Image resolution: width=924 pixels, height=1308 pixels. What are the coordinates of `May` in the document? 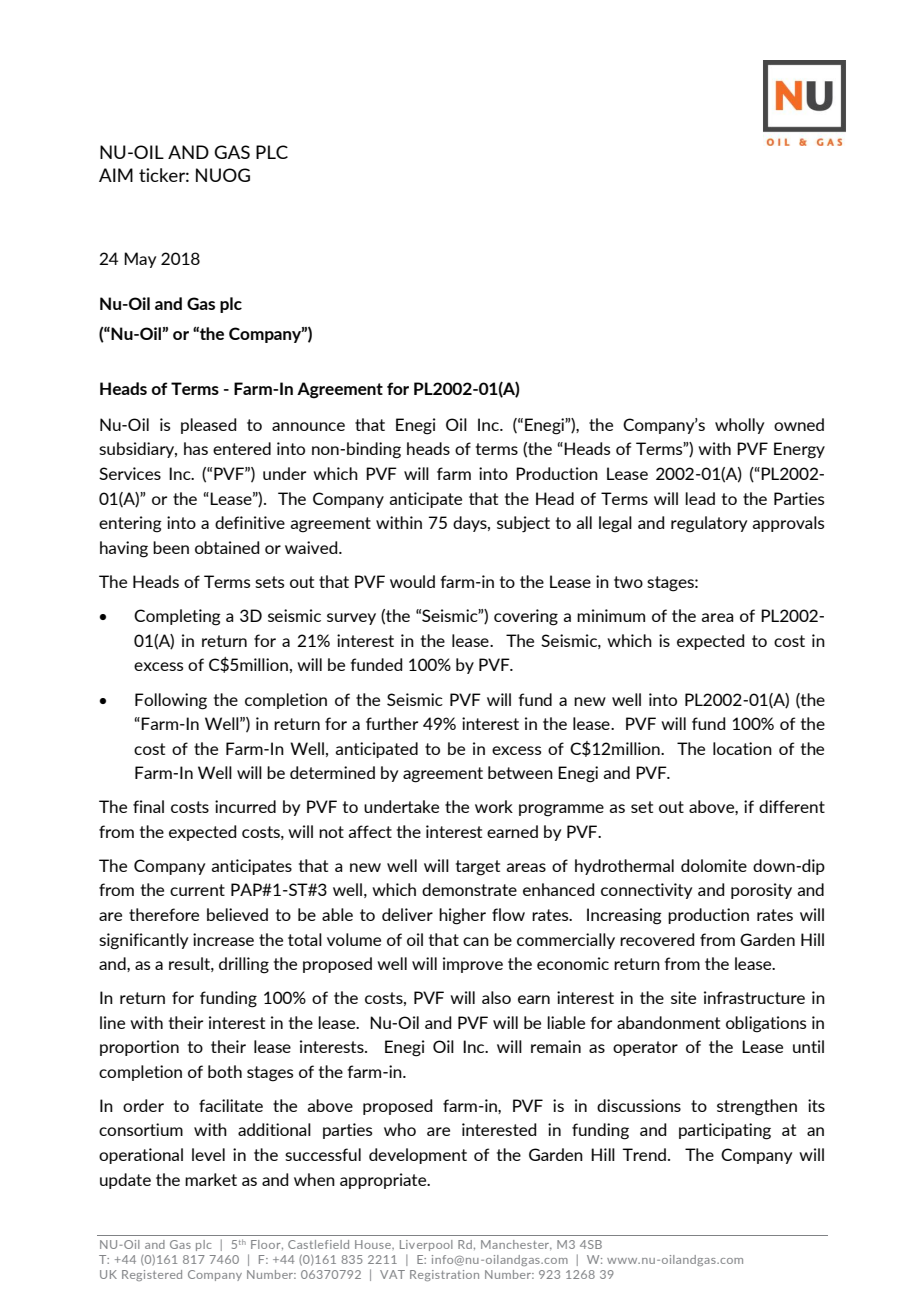 It's located at (140, 260).
